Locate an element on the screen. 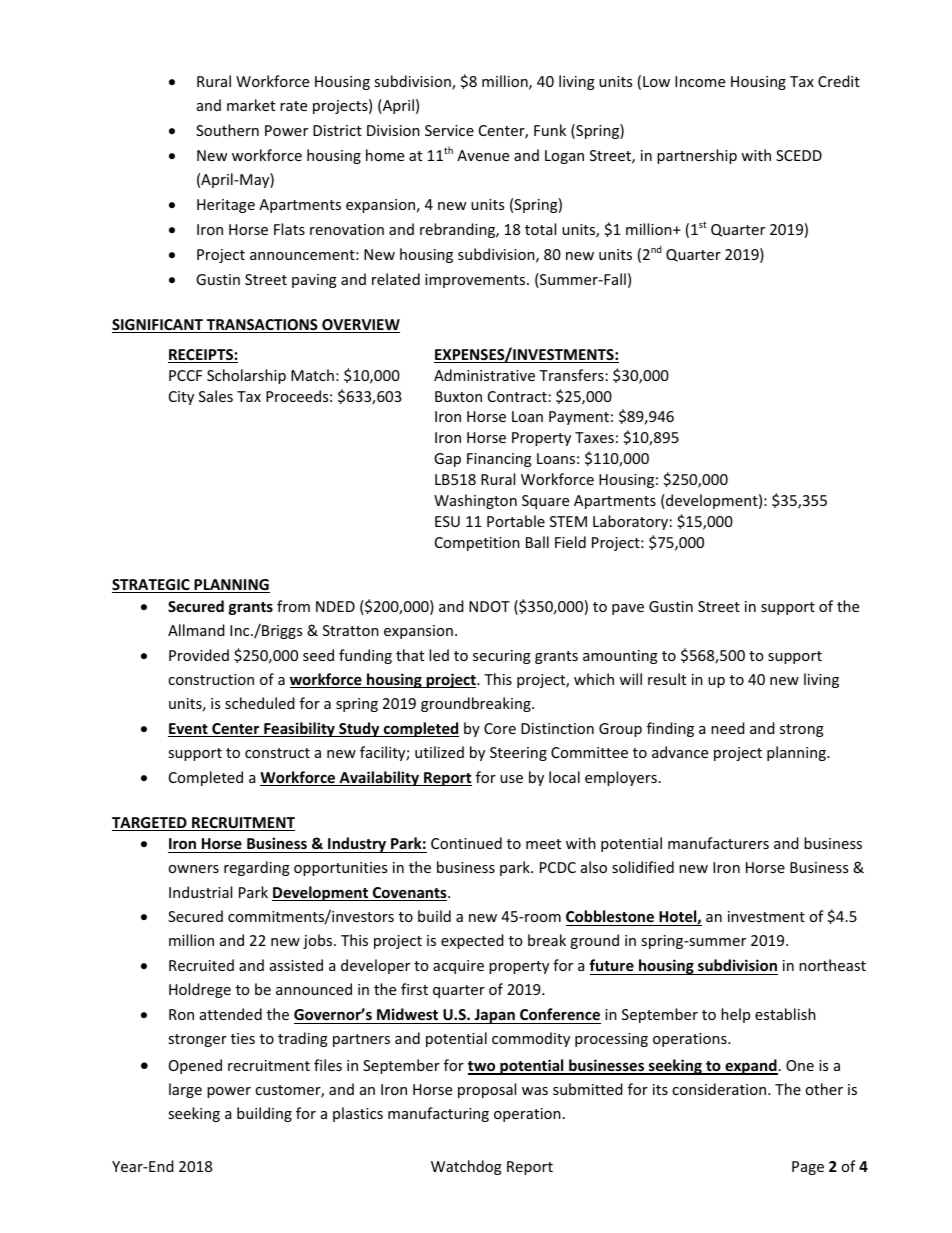 The width and height of the screenshot is (952, 1233). market is located at coordinates (251, 105).
